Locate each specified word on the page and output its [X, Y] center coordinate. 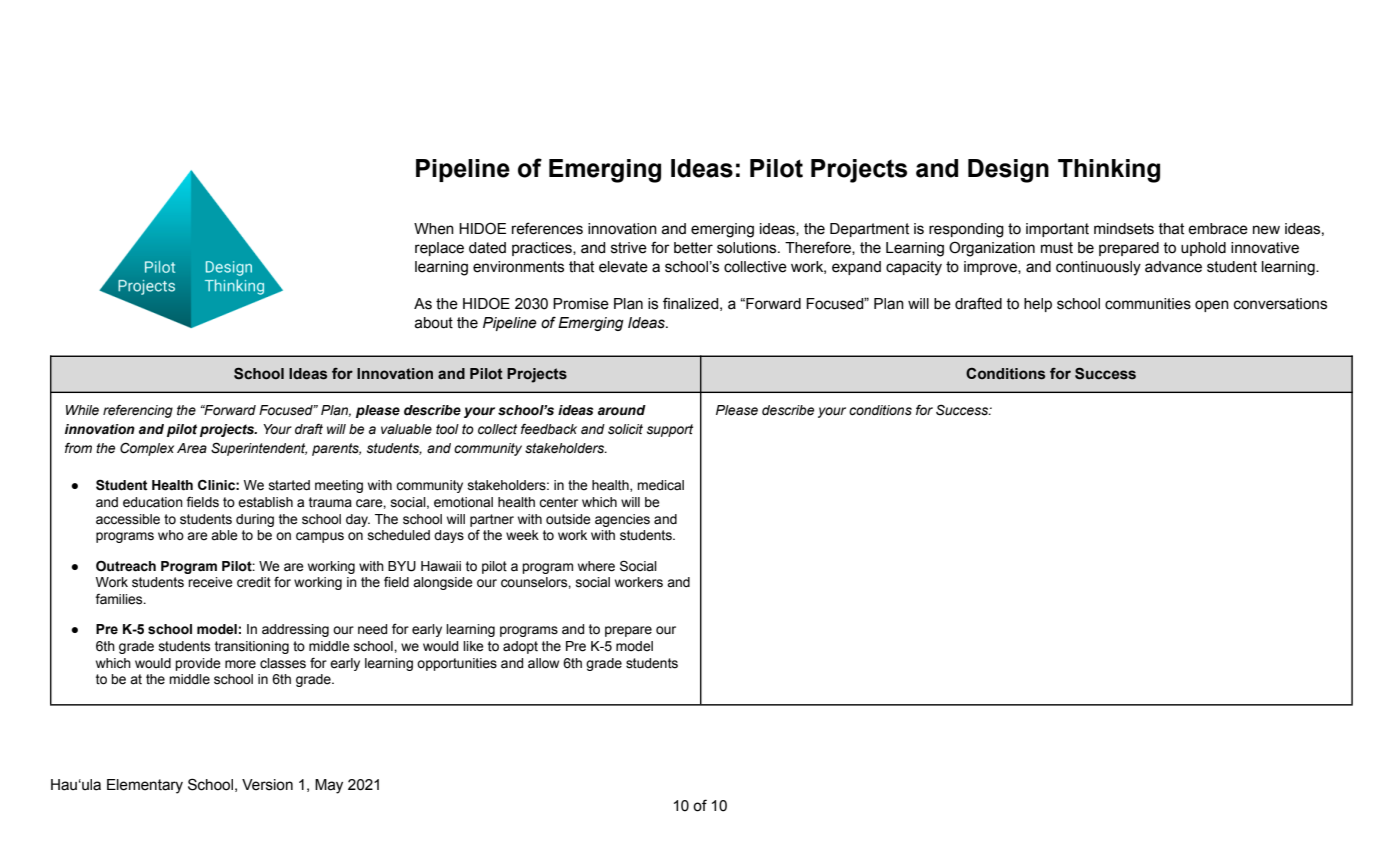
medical [660, 485]
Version [267, 785]
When [434, 229]
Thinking [1109, 171]
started [289, 485]
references [547, 228]
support [670, 430]
